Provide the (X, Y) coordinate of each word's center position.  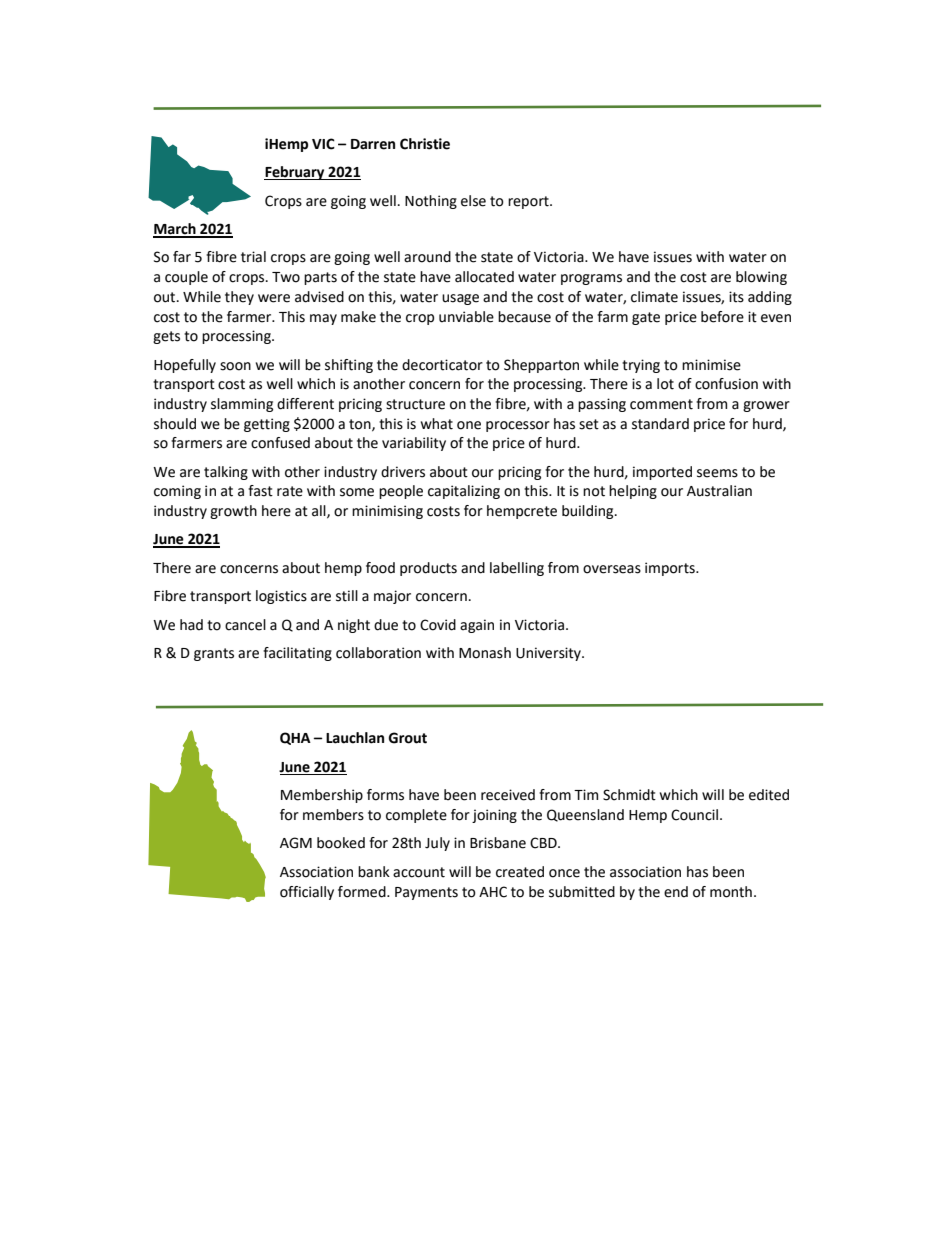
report (529, 202)
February (295, 173)
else (473, 201)
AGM (296, 843)
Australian (719, 491)
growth (233, 512)
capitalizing (464, 492)
